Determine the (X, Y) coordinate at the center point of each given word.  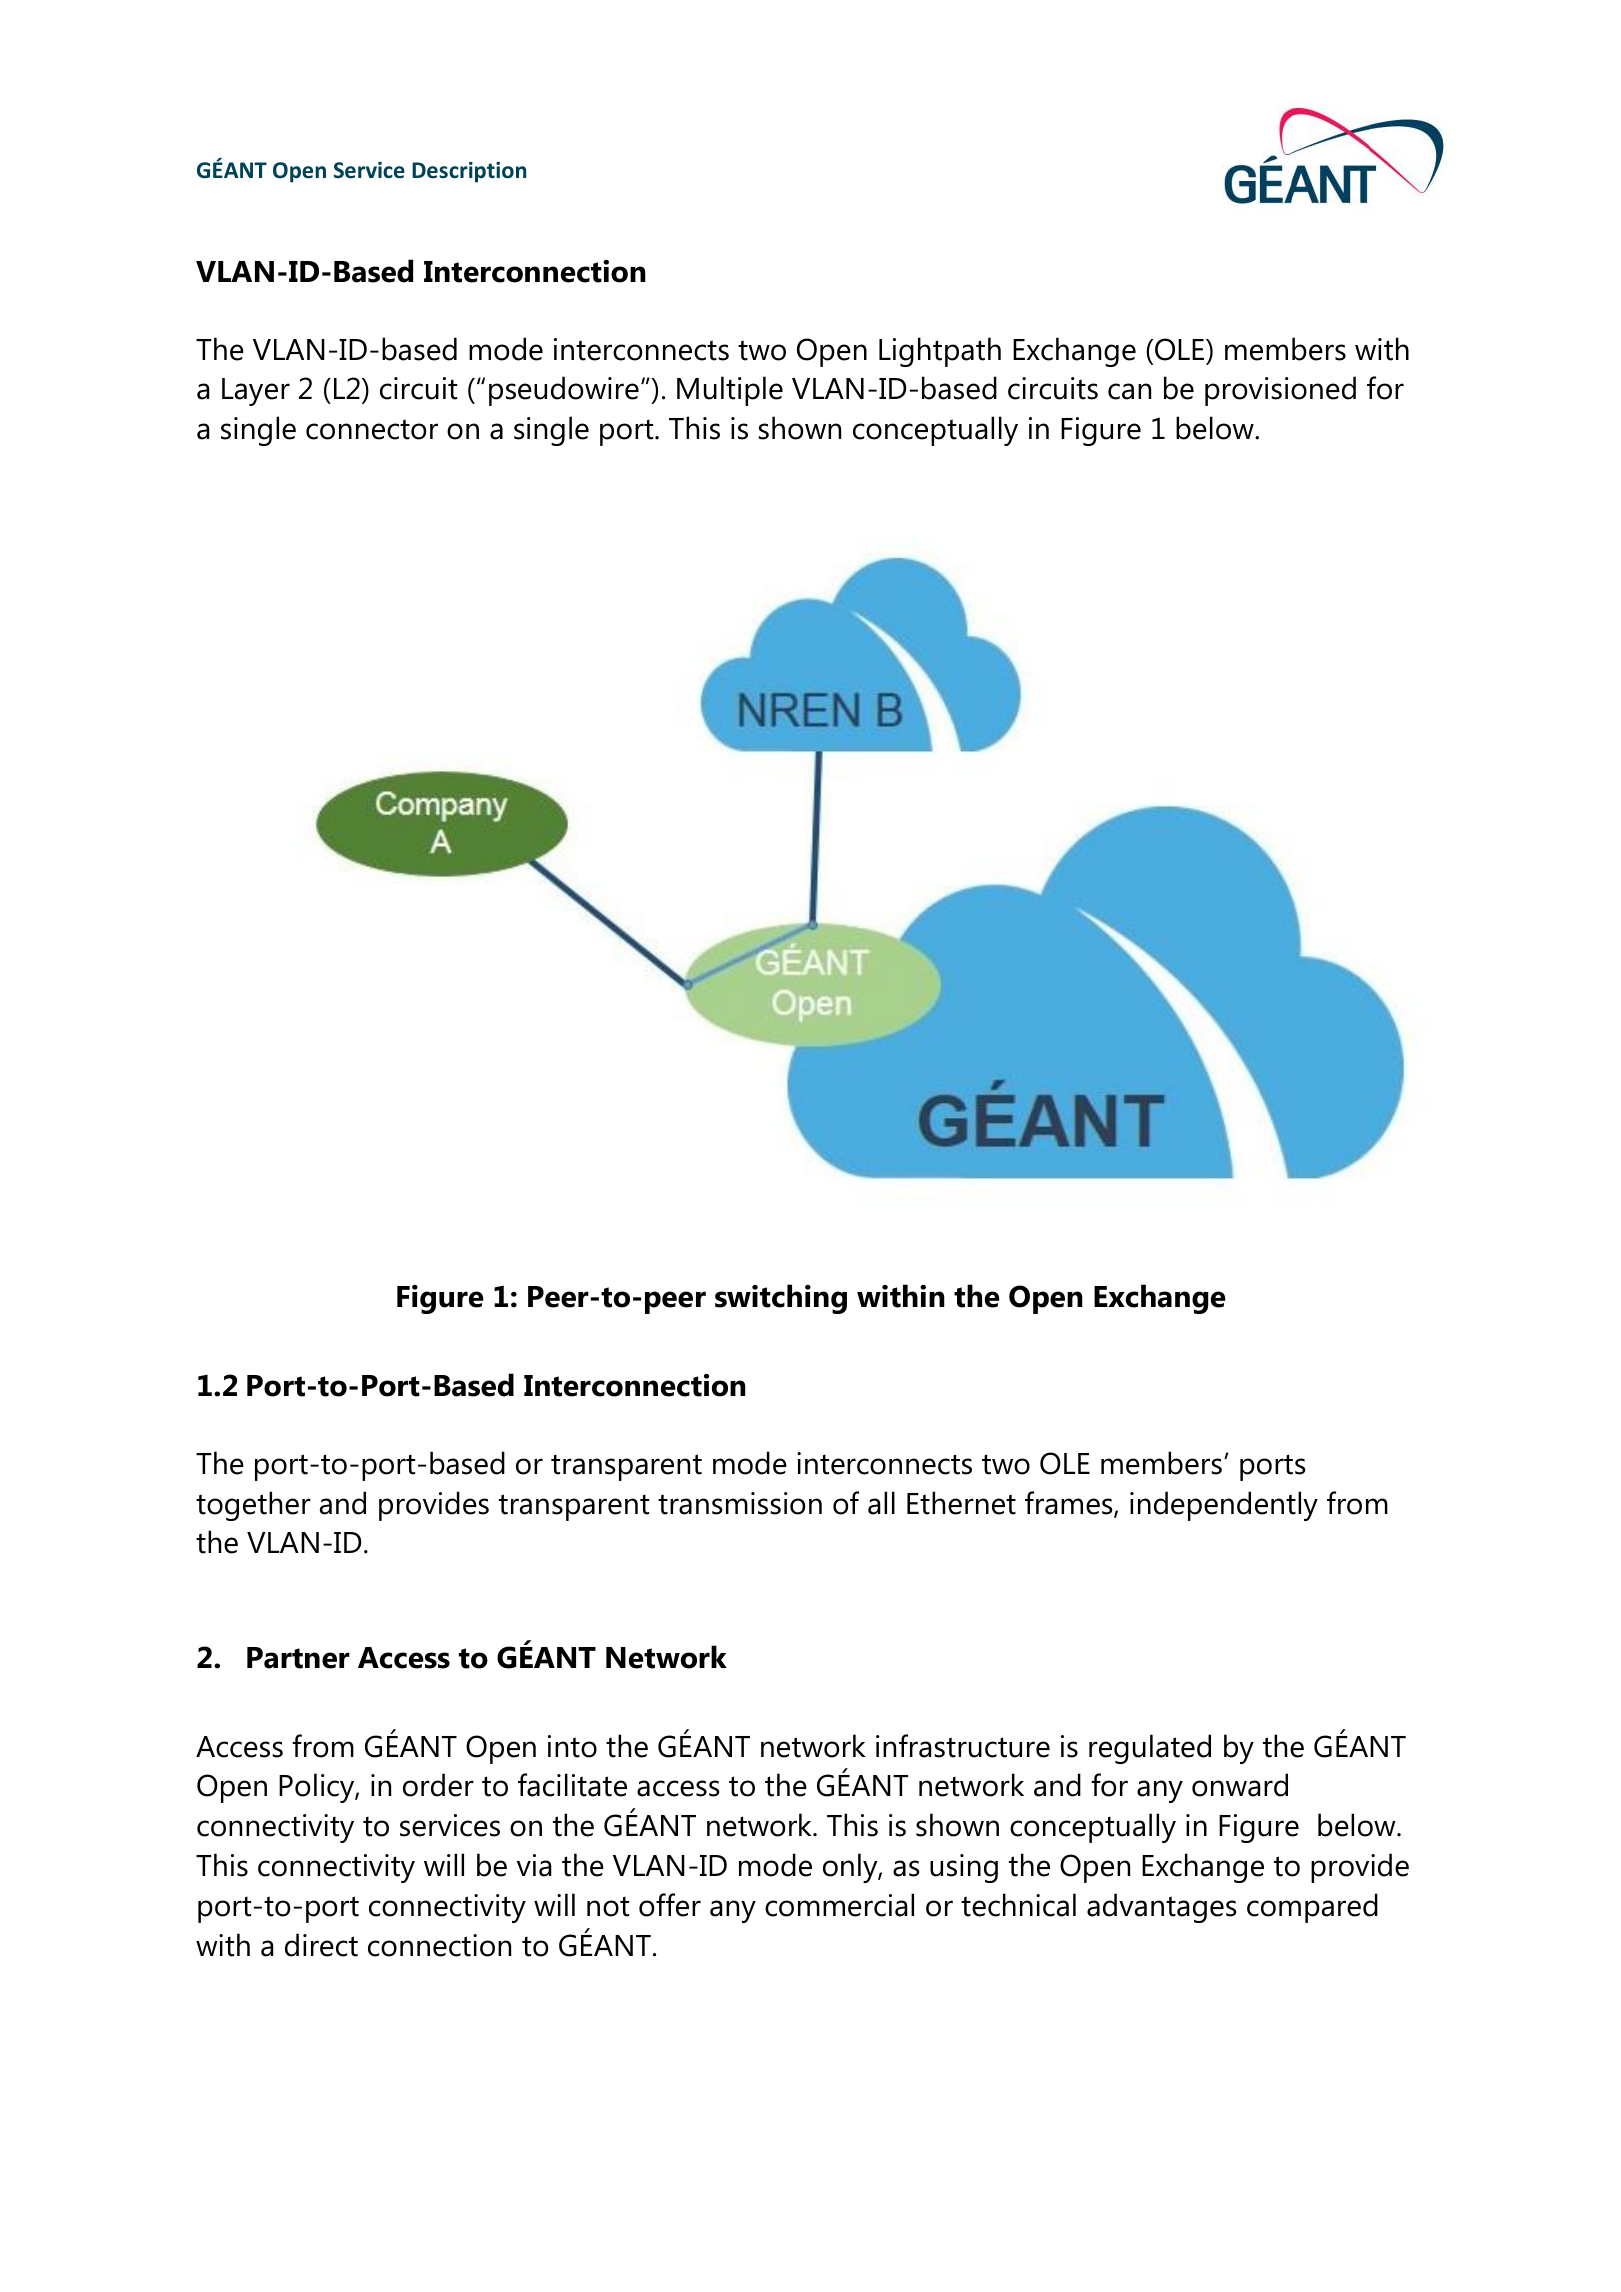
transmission (740, 1503)
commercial (839, 1905)
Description (469, 172)
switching (781, 1299)
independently (1224, 1506)
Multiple (730, 391)
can (1129, 391)
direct (321, 1945)
